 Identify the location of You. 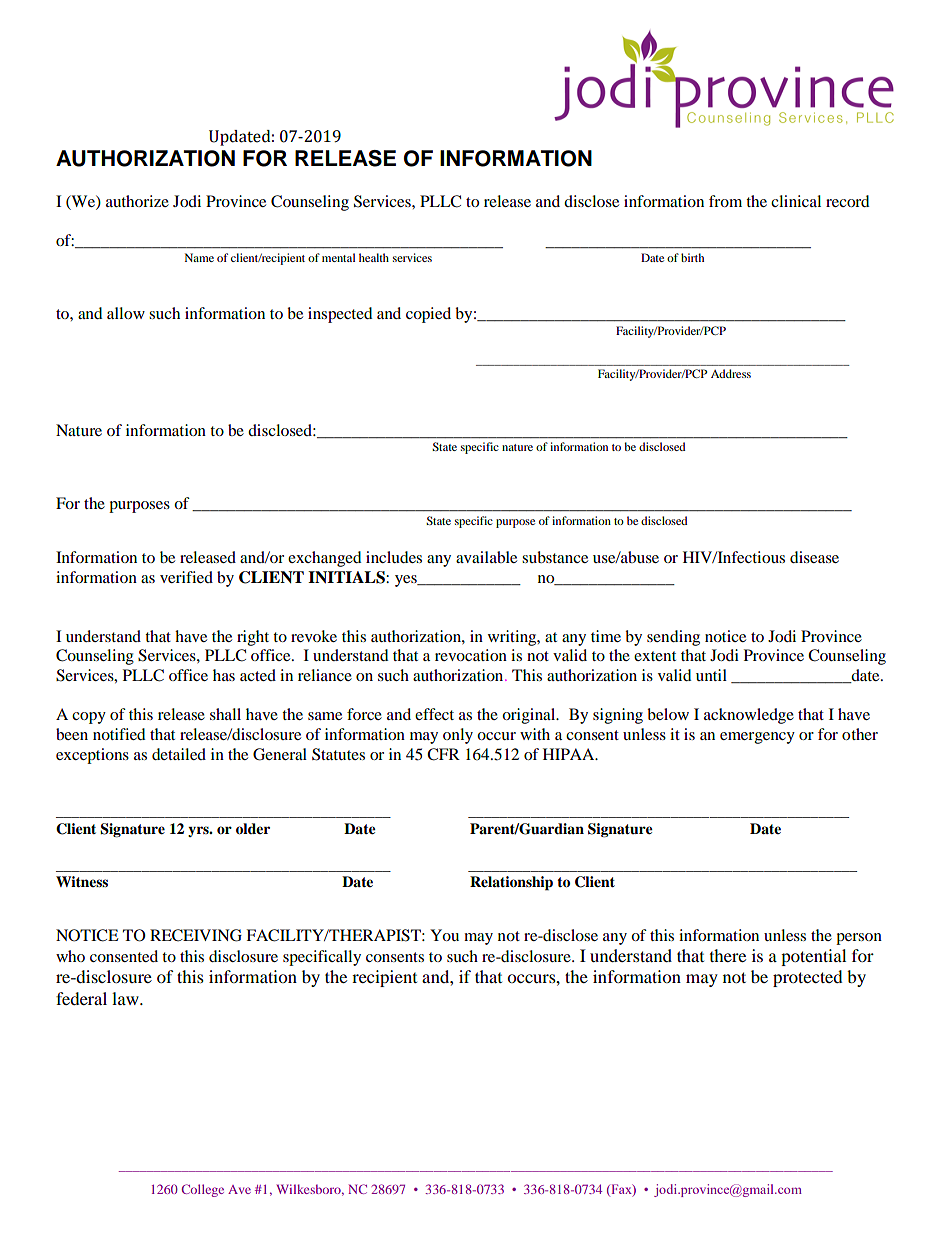
(444, 935).
